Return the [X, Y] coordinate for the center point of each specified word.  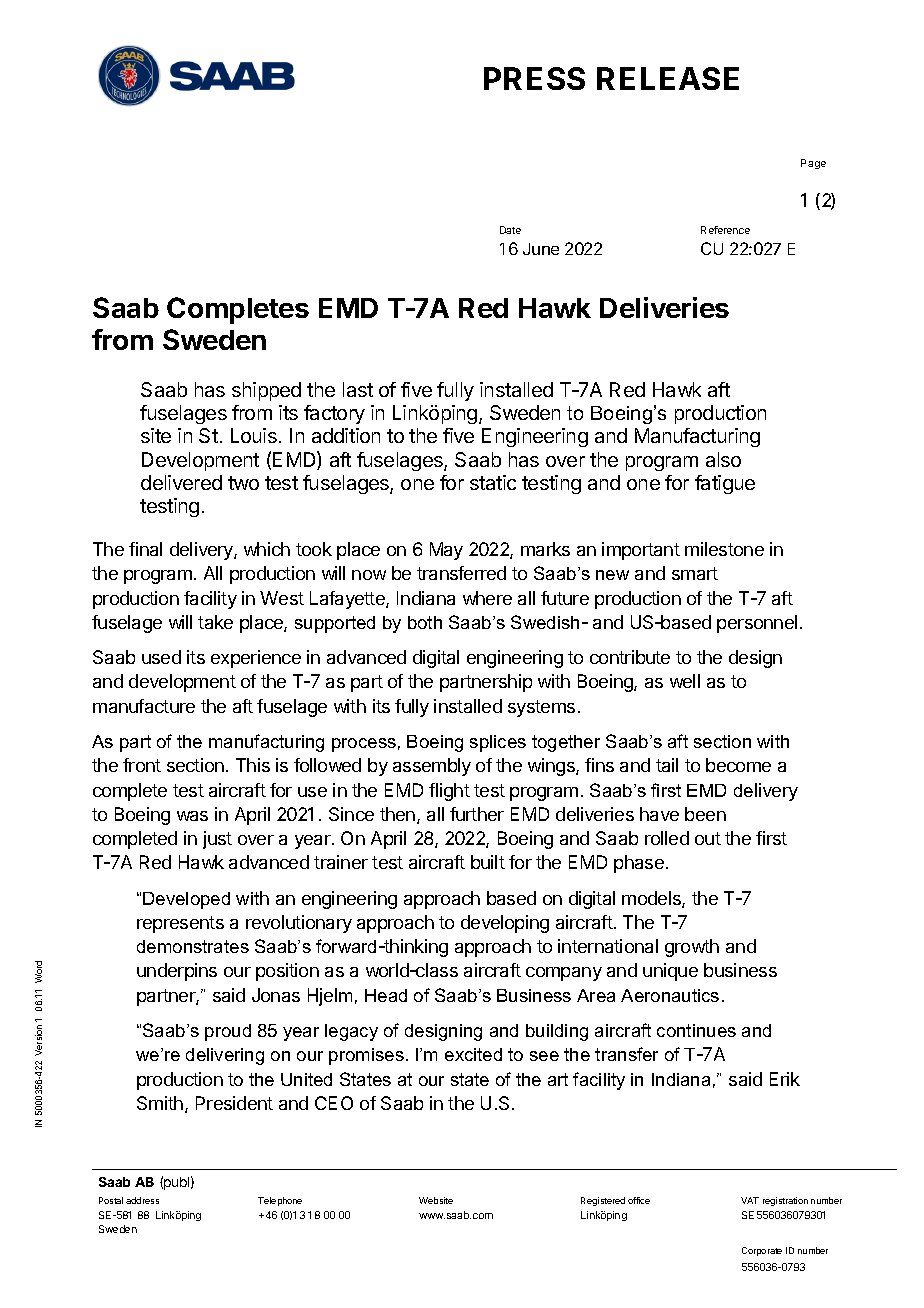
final [145, 549]
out [708, 838]
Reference [725, 230]
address [142, 1200]
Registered [603, 1201]
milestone [724, 549]
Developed [186, 900]
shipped [266, 391]
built [488, 862]
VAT [750, 1200]
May [446, 551]
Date [510, 230]
